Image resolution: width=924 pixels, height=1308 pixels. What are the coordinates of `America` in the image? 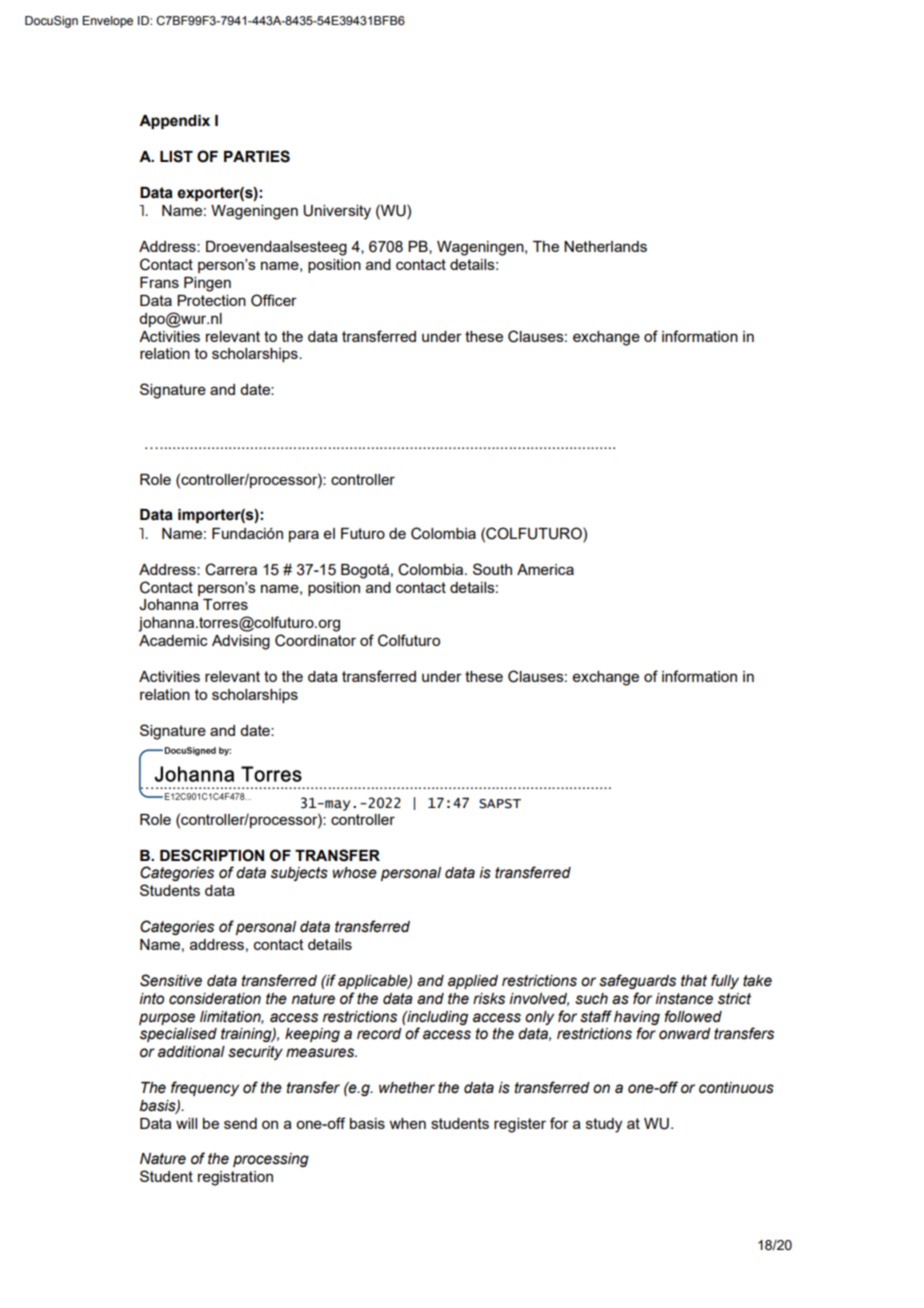 It's located at (545, 569).
